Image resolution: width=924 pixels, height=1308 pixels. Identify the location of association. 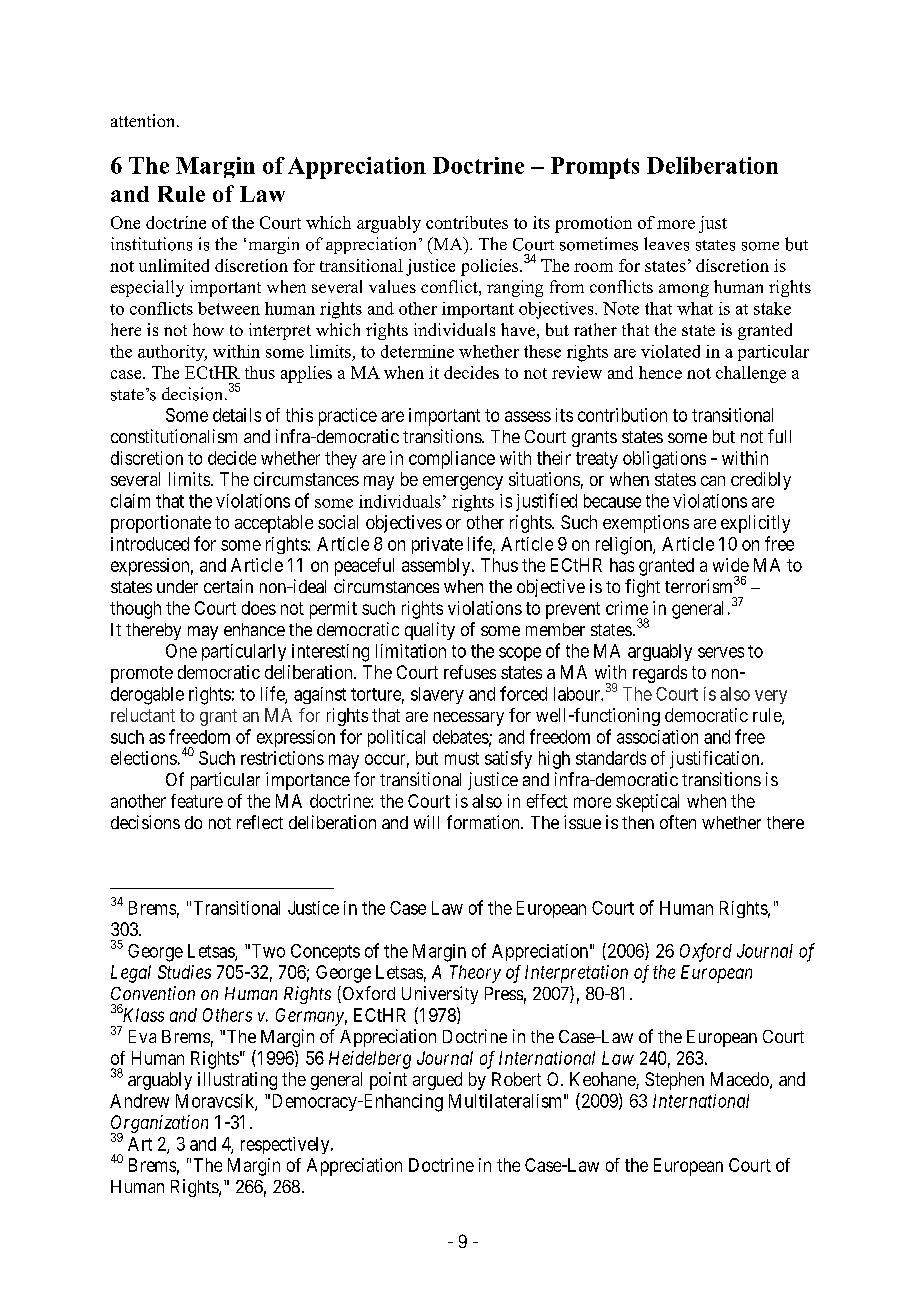
(657, 737).
